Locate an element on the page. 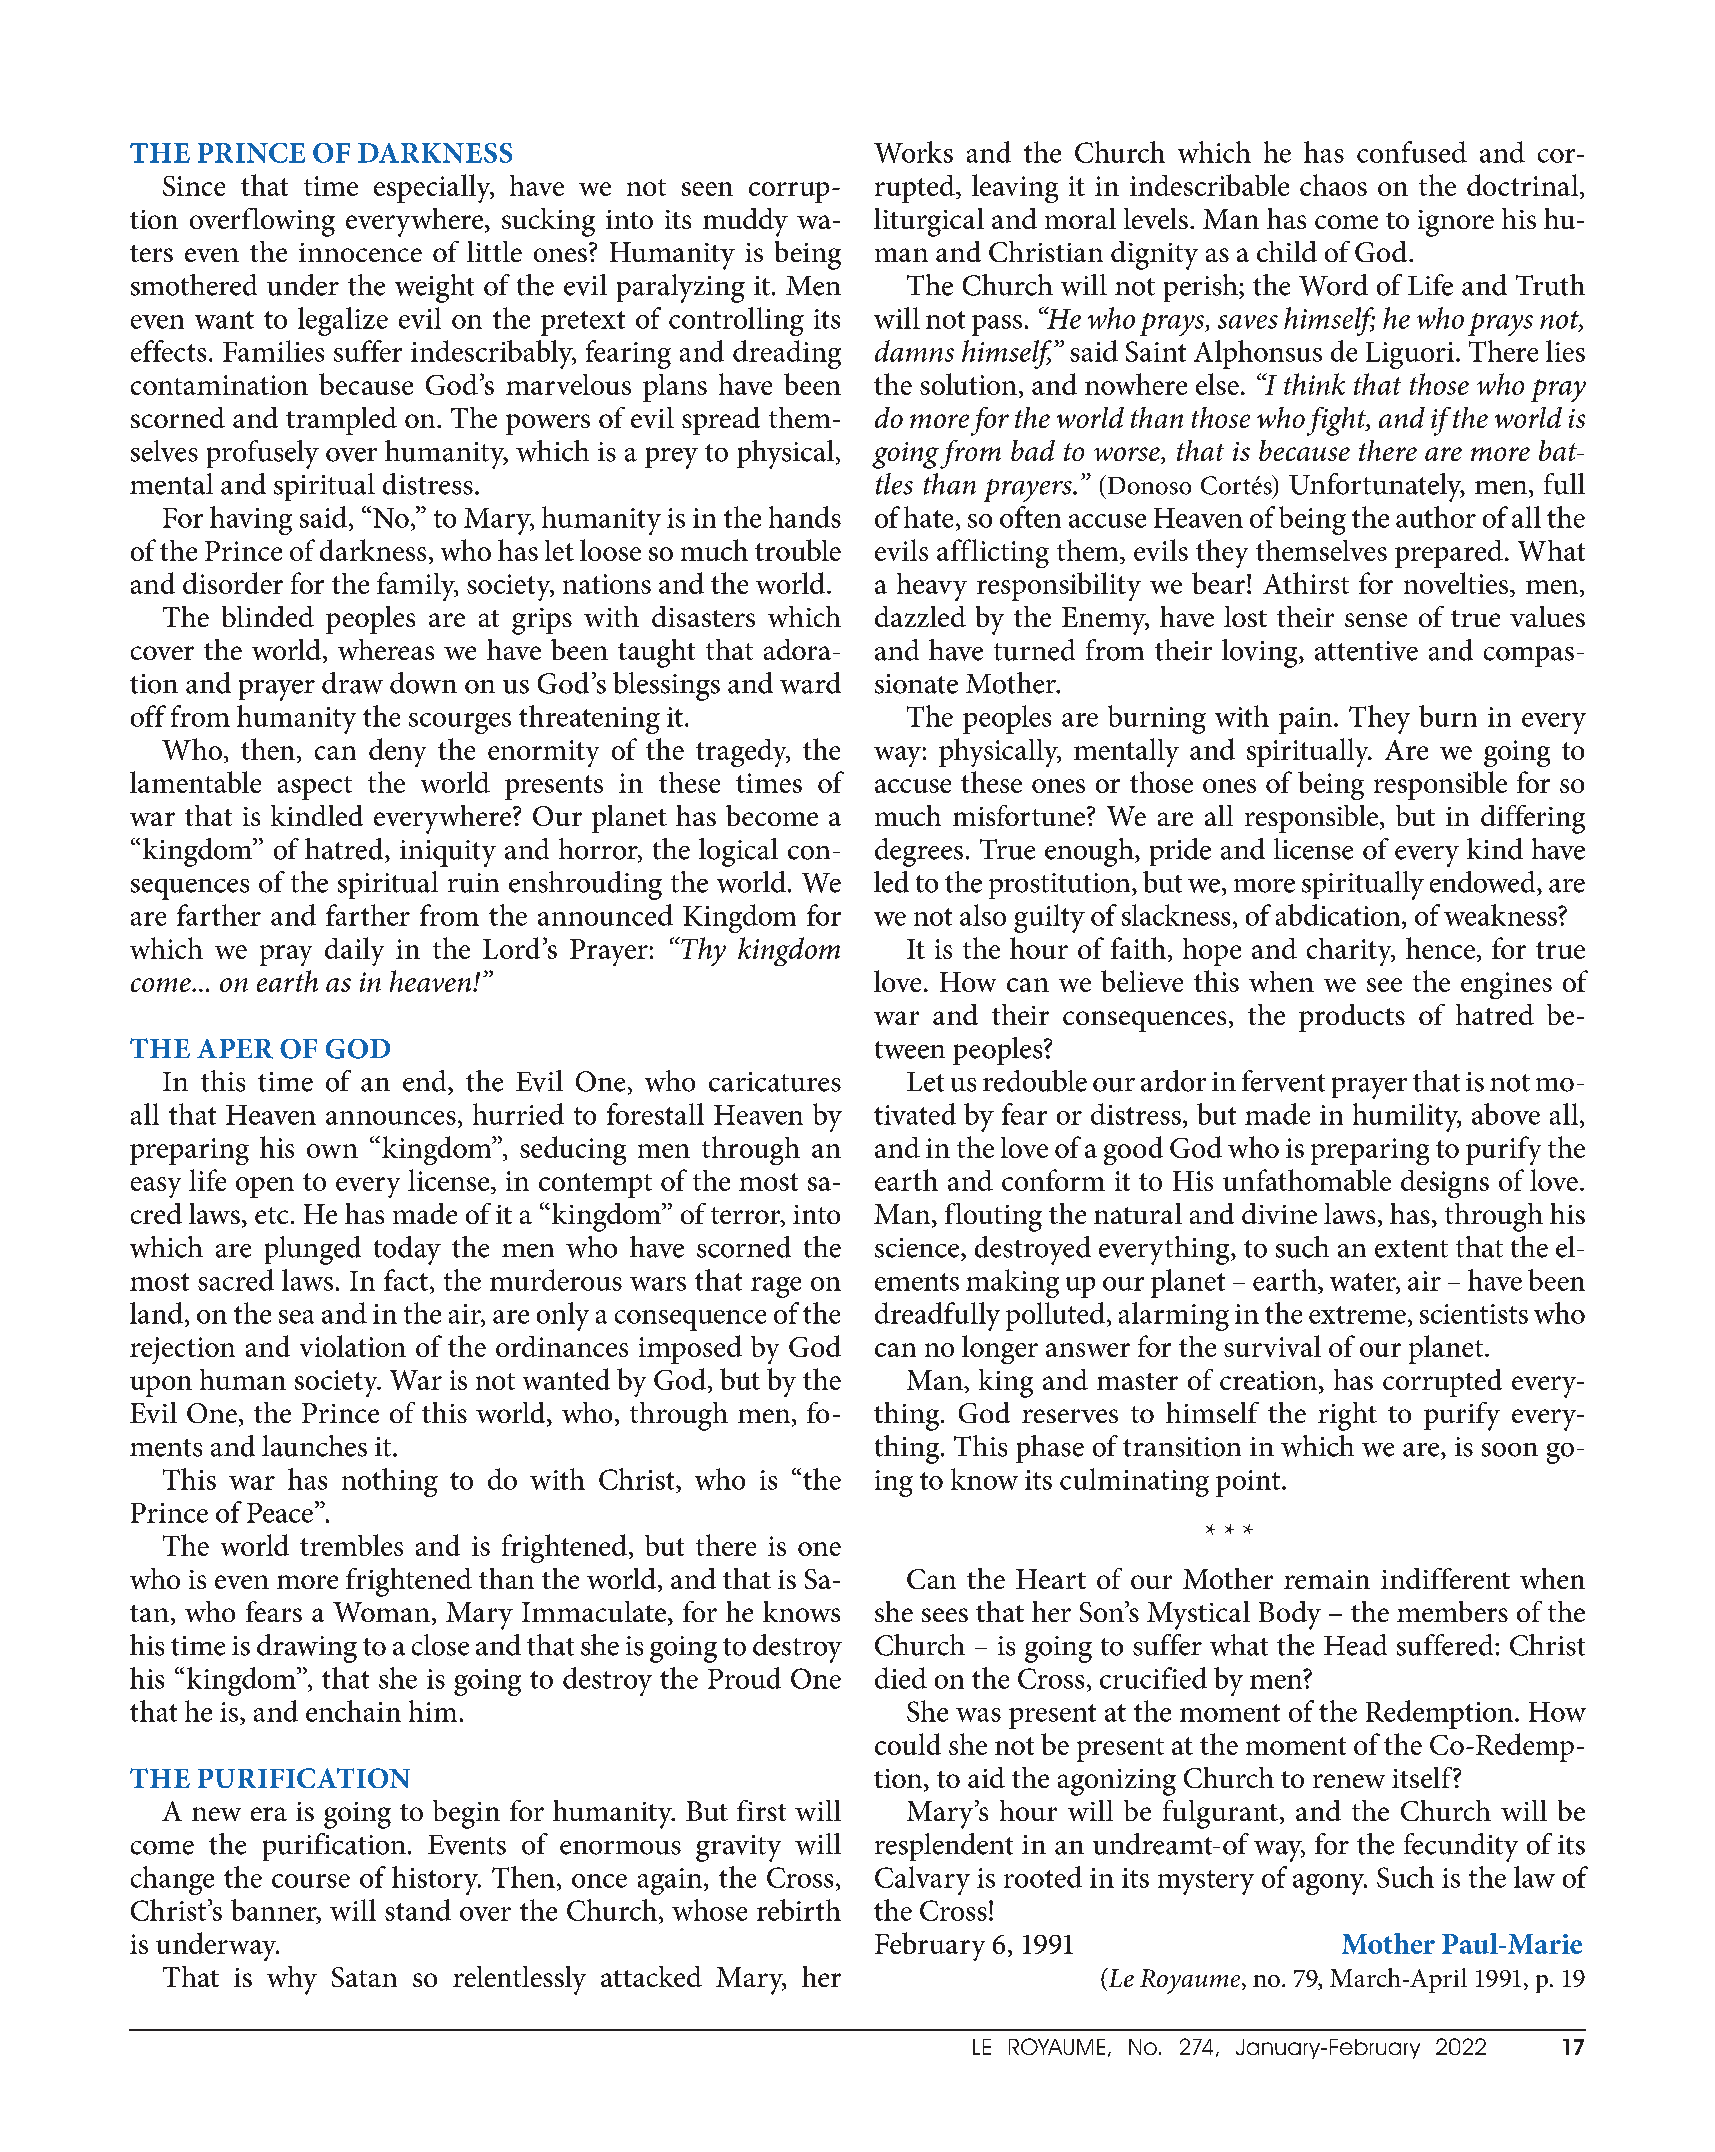 Image resolution: width=1715 pixels, height=2152 pixels. innocence is located at coordinates (360, 252).
